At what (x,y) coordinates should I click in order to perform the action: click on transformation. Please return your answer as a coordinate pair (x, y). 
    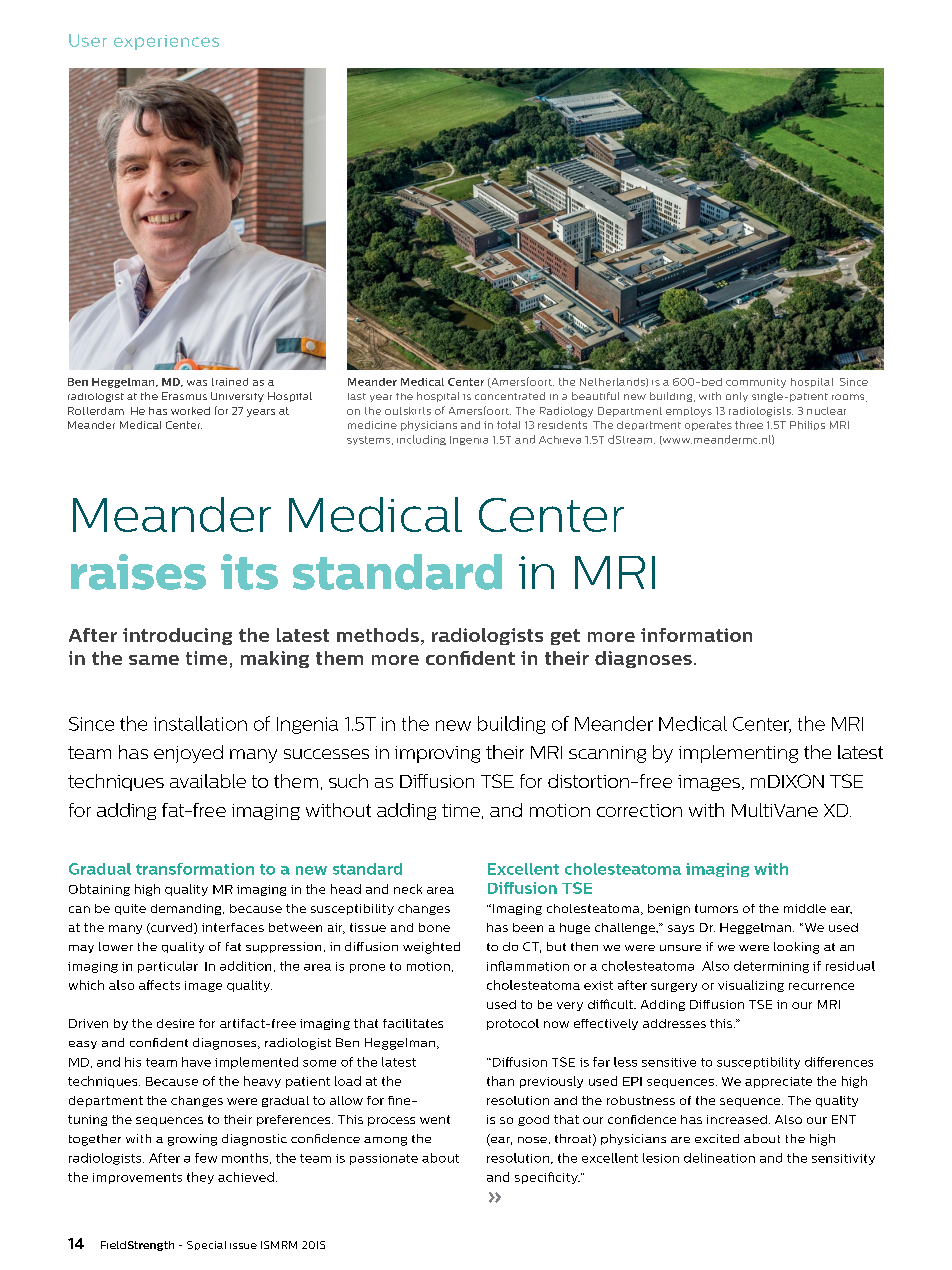
    Looking at the image, I should click on (195, 869).
